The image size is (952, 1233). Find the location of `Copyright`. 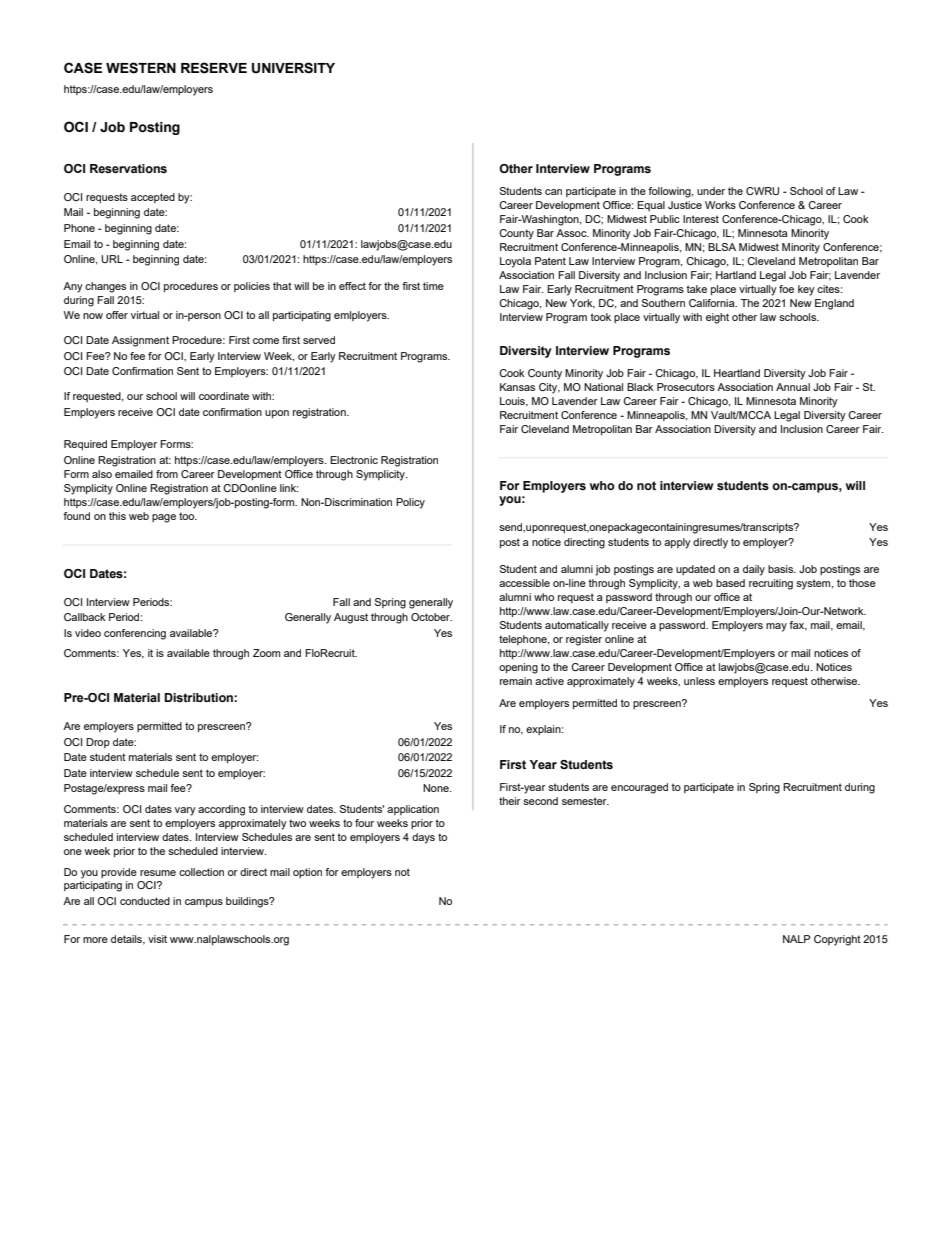

Copyright is located at coordinates (837, 940).
